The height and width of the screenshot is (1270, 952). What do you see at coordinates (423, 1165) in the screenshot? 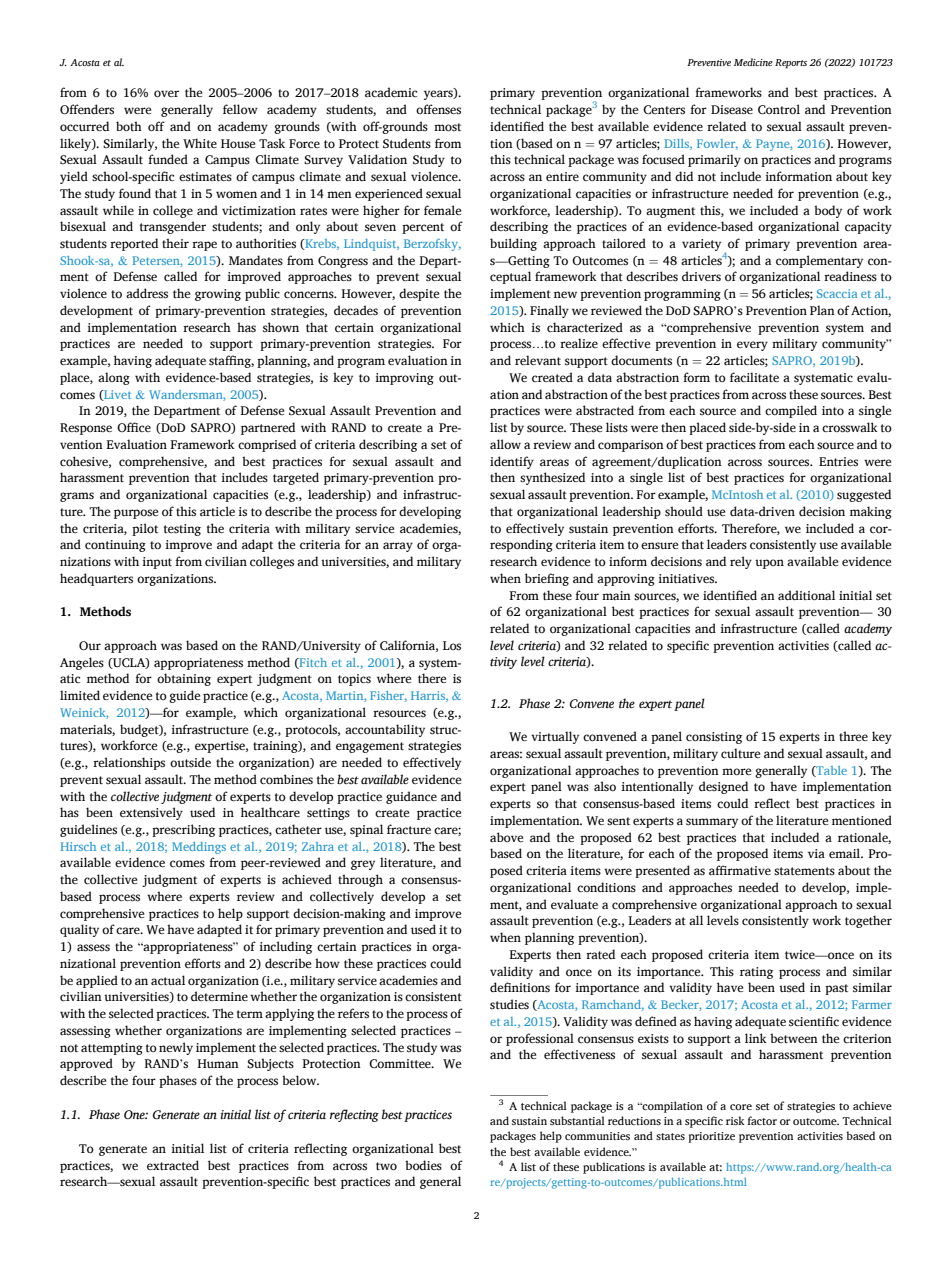
I see `bodies` at bounding box center [423, 1165].
